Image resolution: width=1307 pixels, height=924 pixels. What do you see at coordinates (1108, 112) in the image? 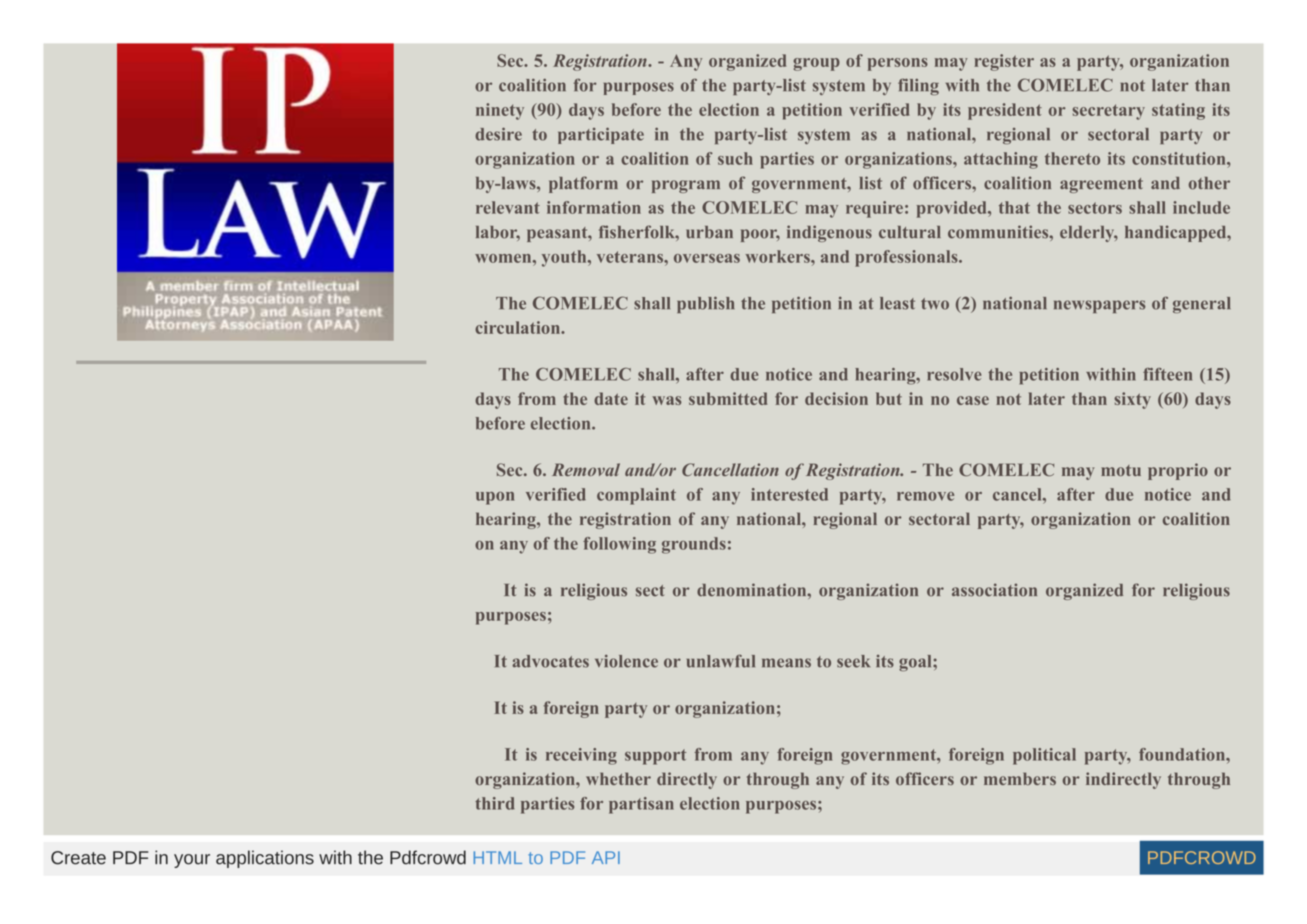
I see `secretary` at bounding box center [1108, 112].
